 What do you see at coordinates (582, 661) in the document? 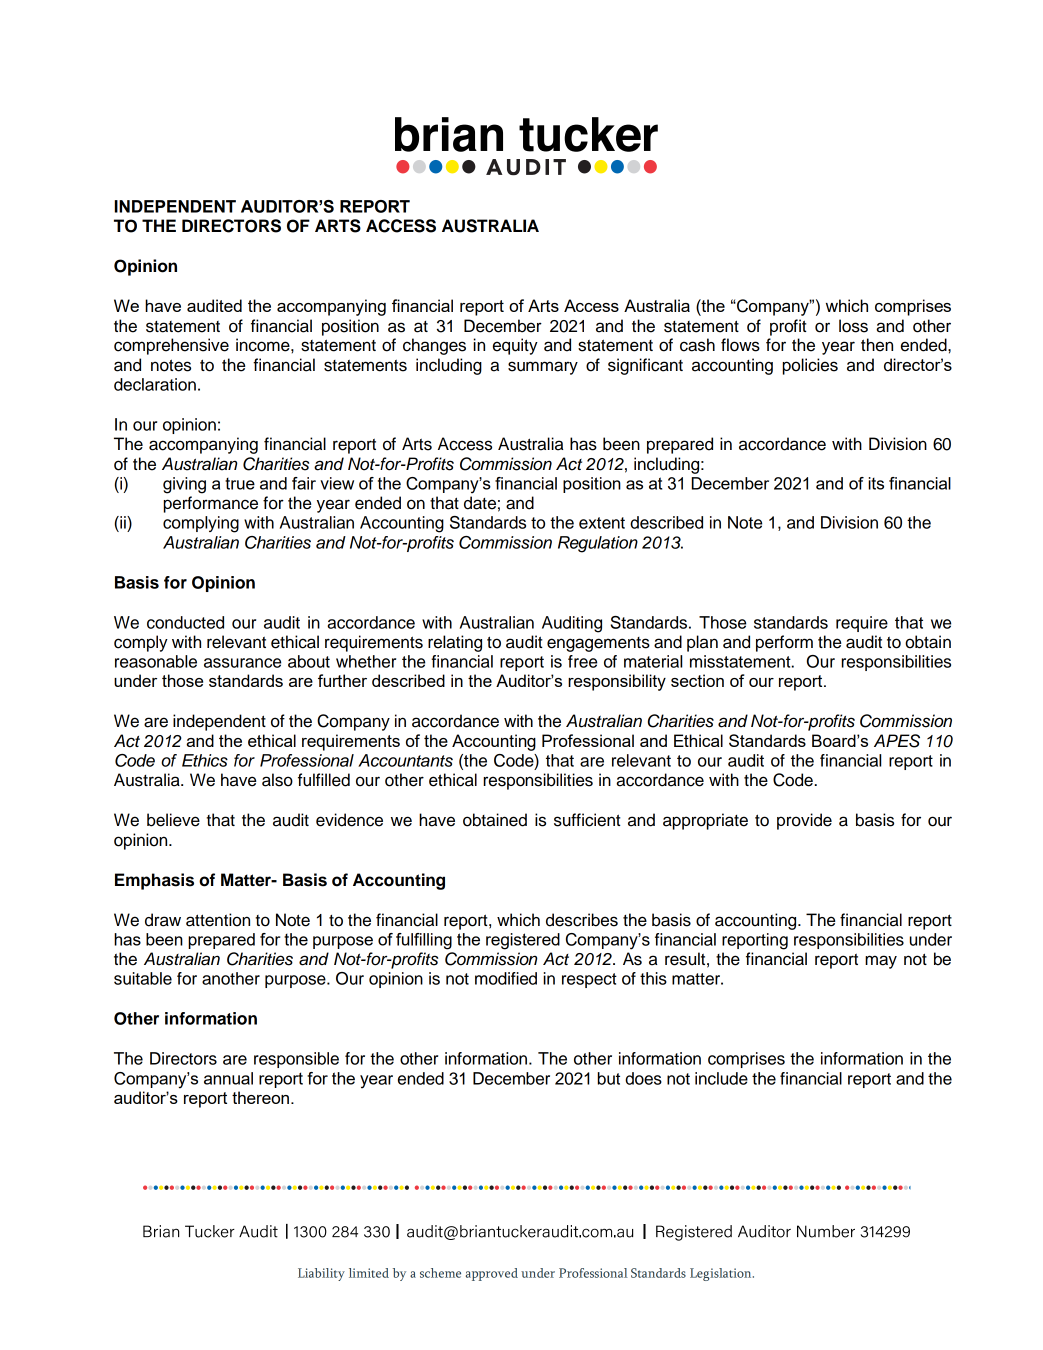
I see `free` at bounding box center [582, 661].
